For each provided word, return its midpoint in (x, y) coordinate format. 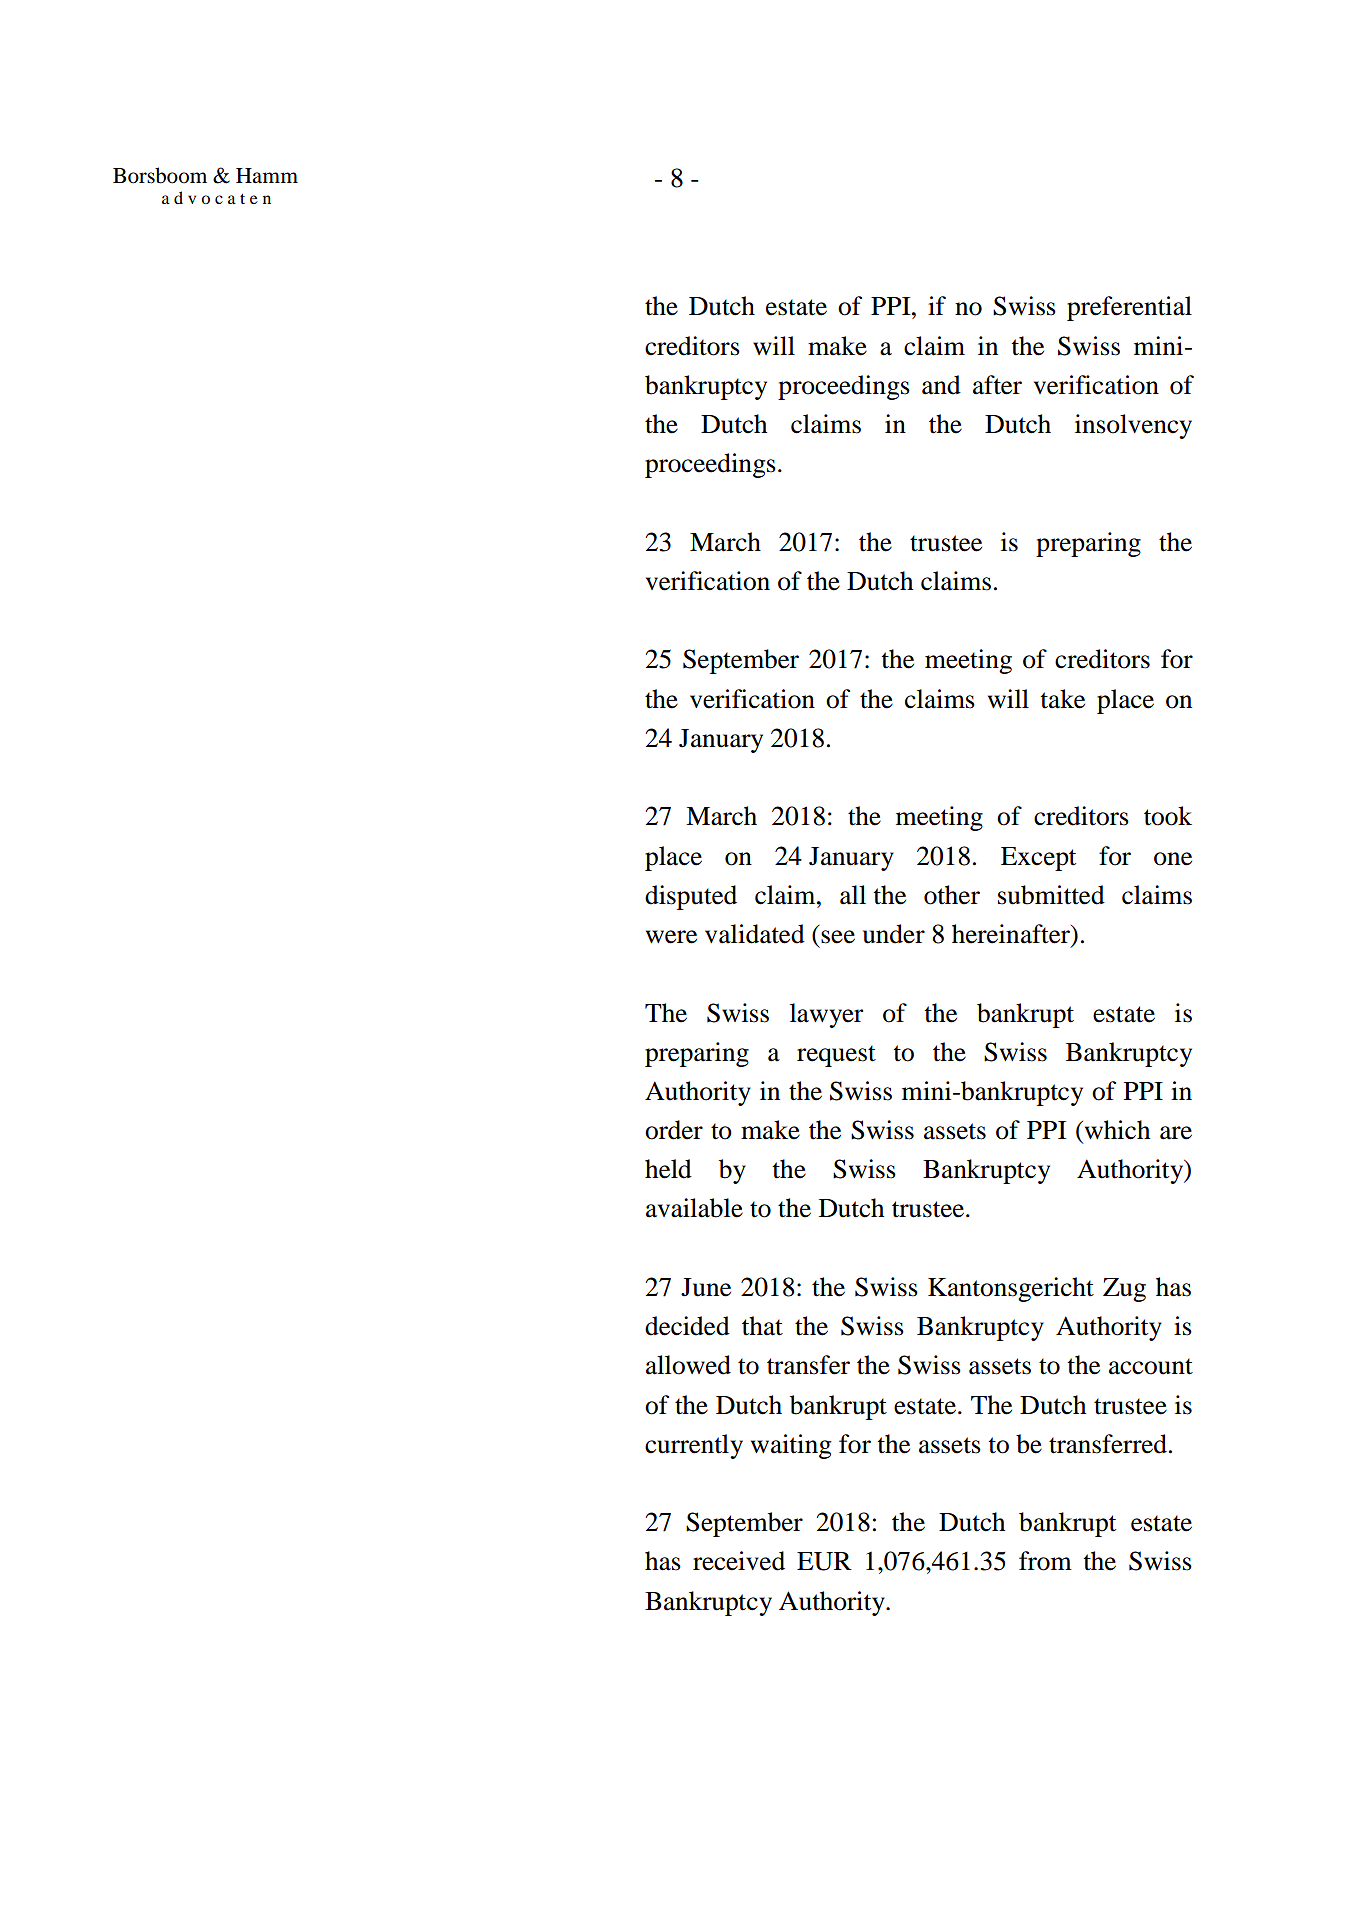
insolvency (1133, 426)
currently (694, 1446)
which (1116, 1130)
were (671, 937)
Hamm (267, 176)
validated (755, 934)
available (694, 1208)
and (941, 385)
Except (1038, 859)
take (1062, 699)
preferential (1129, 308)
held (668, 1169)
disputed (691, 897)
